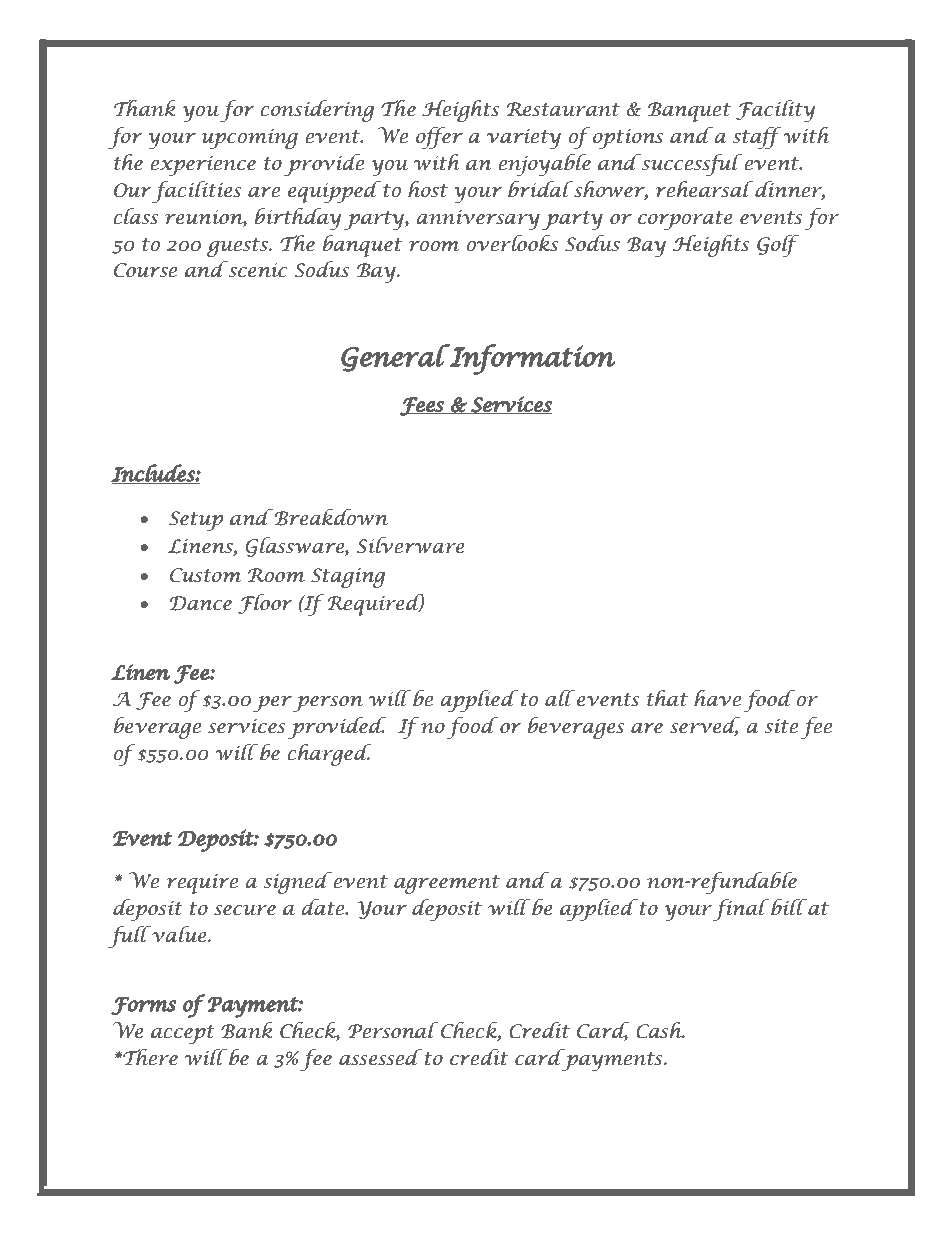 Image resolution: width=952 pixels, height=1233 pixels. Describe the element at coordinates (756, 138) in the screenshot. I see `staff` at that location.
